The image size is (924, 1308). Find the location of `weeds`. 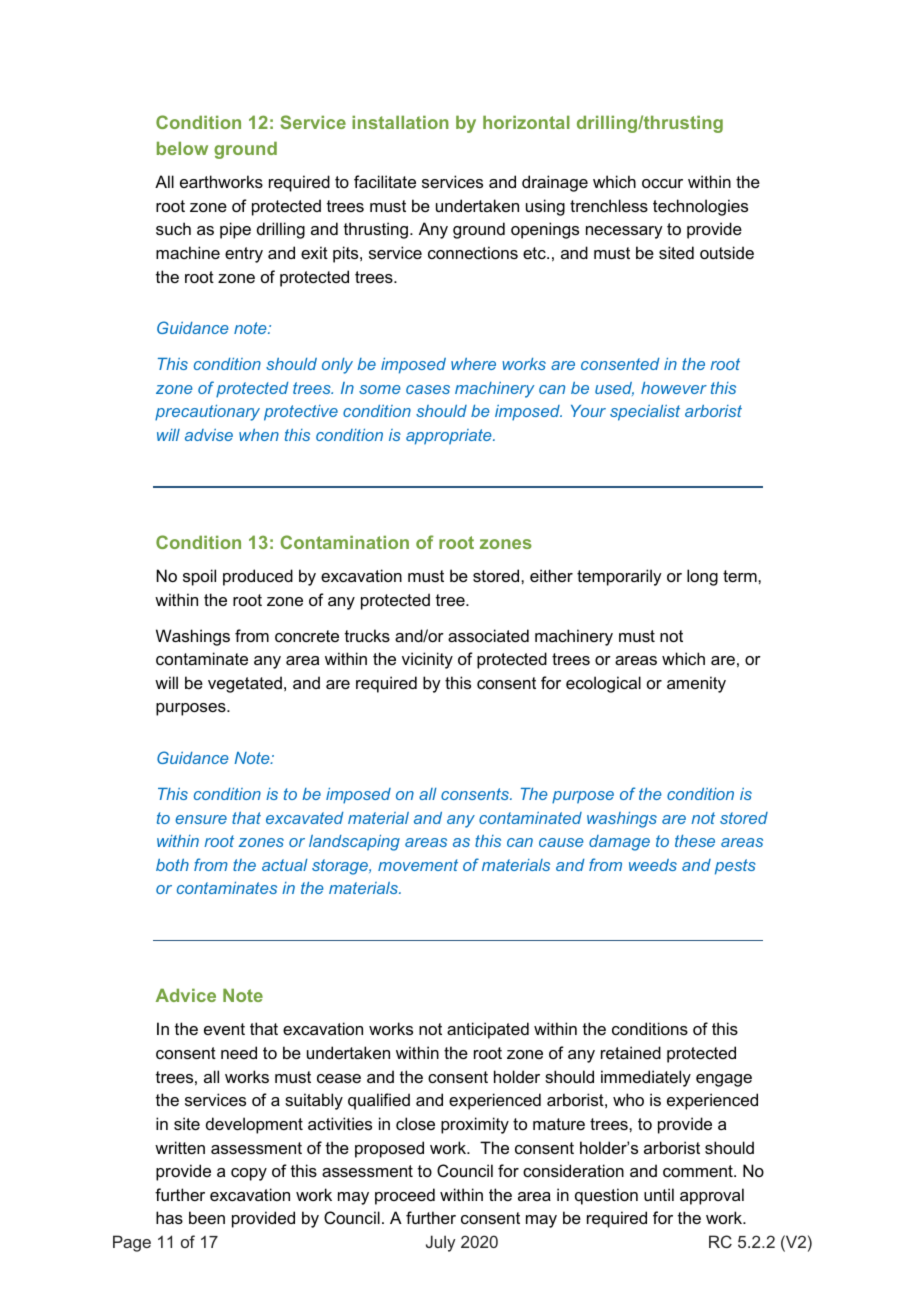

weeds is located at coordinates (653, 865).
